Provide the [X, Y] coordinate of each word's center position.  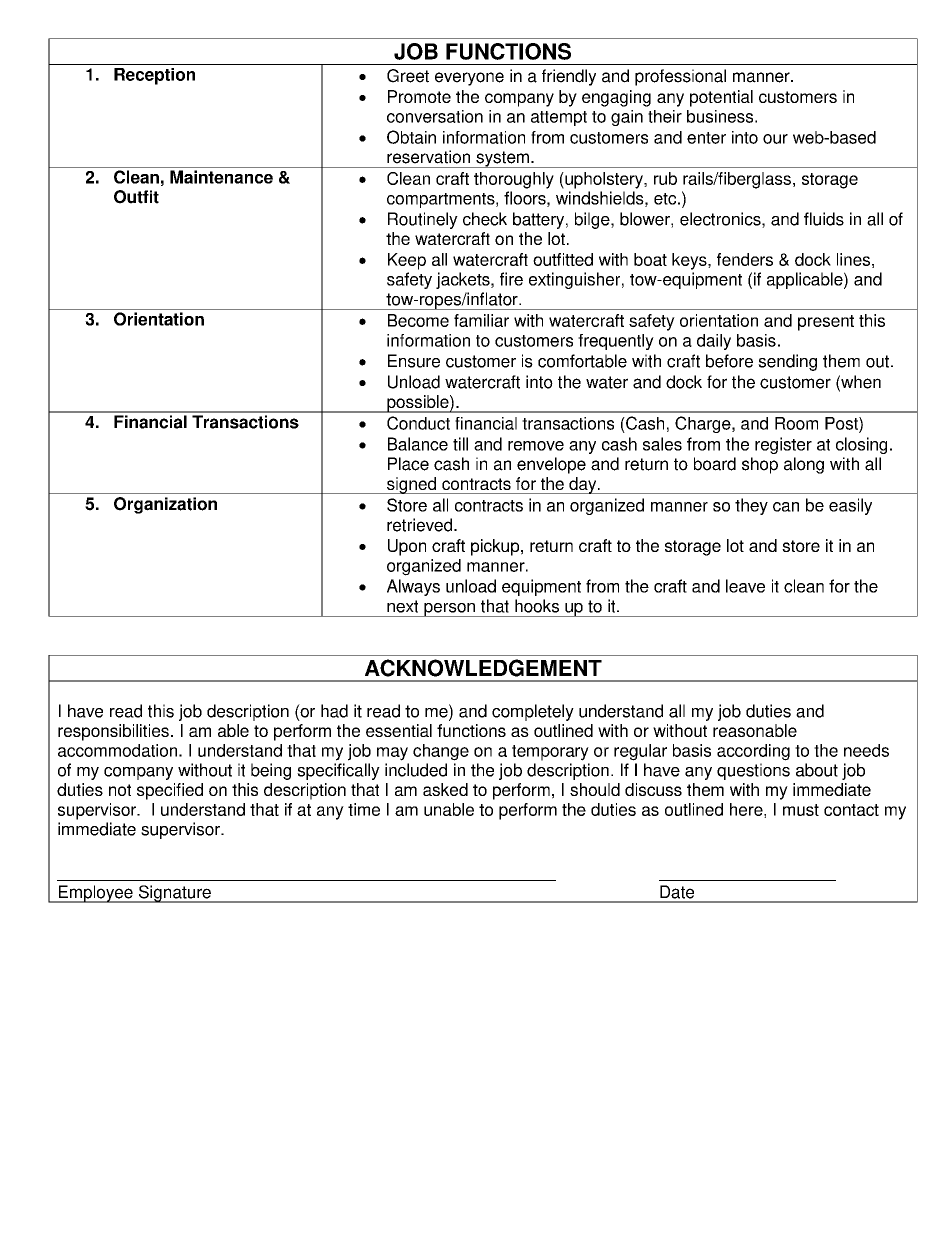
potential [721, 98]
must [801, 810]
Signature [174, 894]
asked [445, 789]
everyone [469, 79]
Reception [154, 76]
